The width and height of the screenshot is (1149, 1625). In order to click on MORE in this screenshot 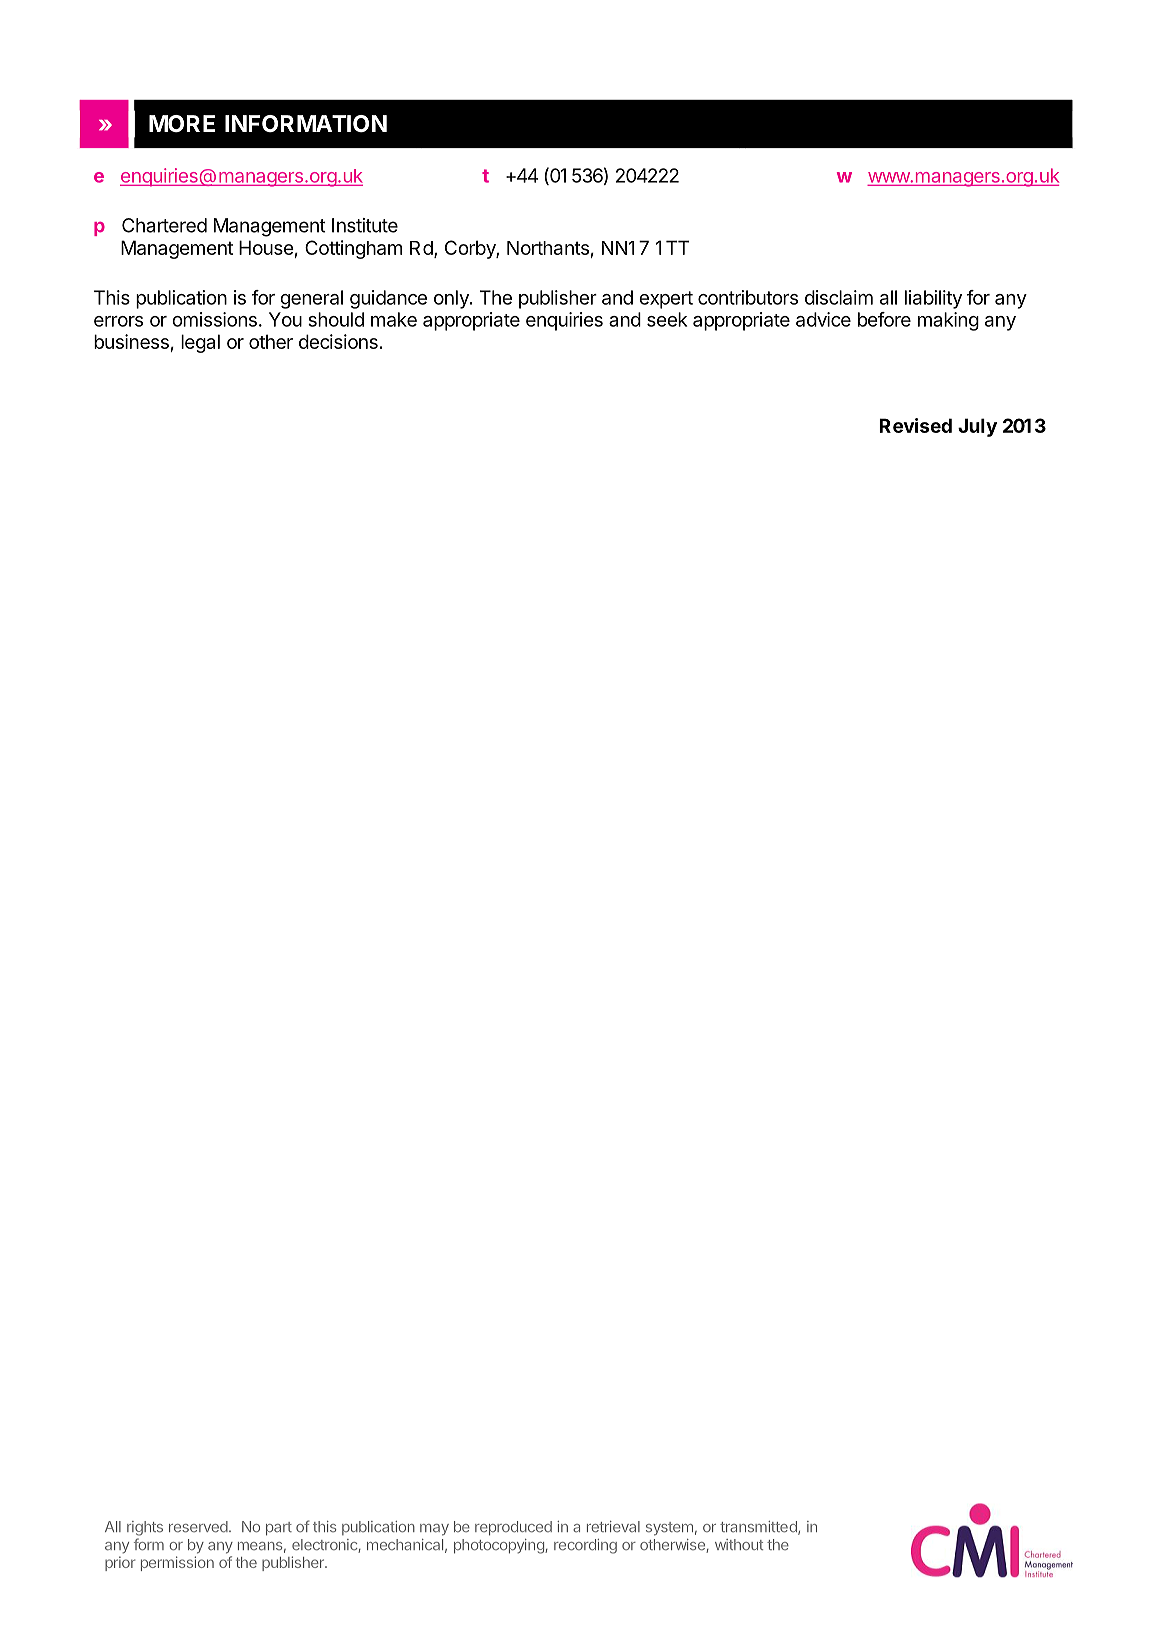, I will do `click(182, 123)`.
